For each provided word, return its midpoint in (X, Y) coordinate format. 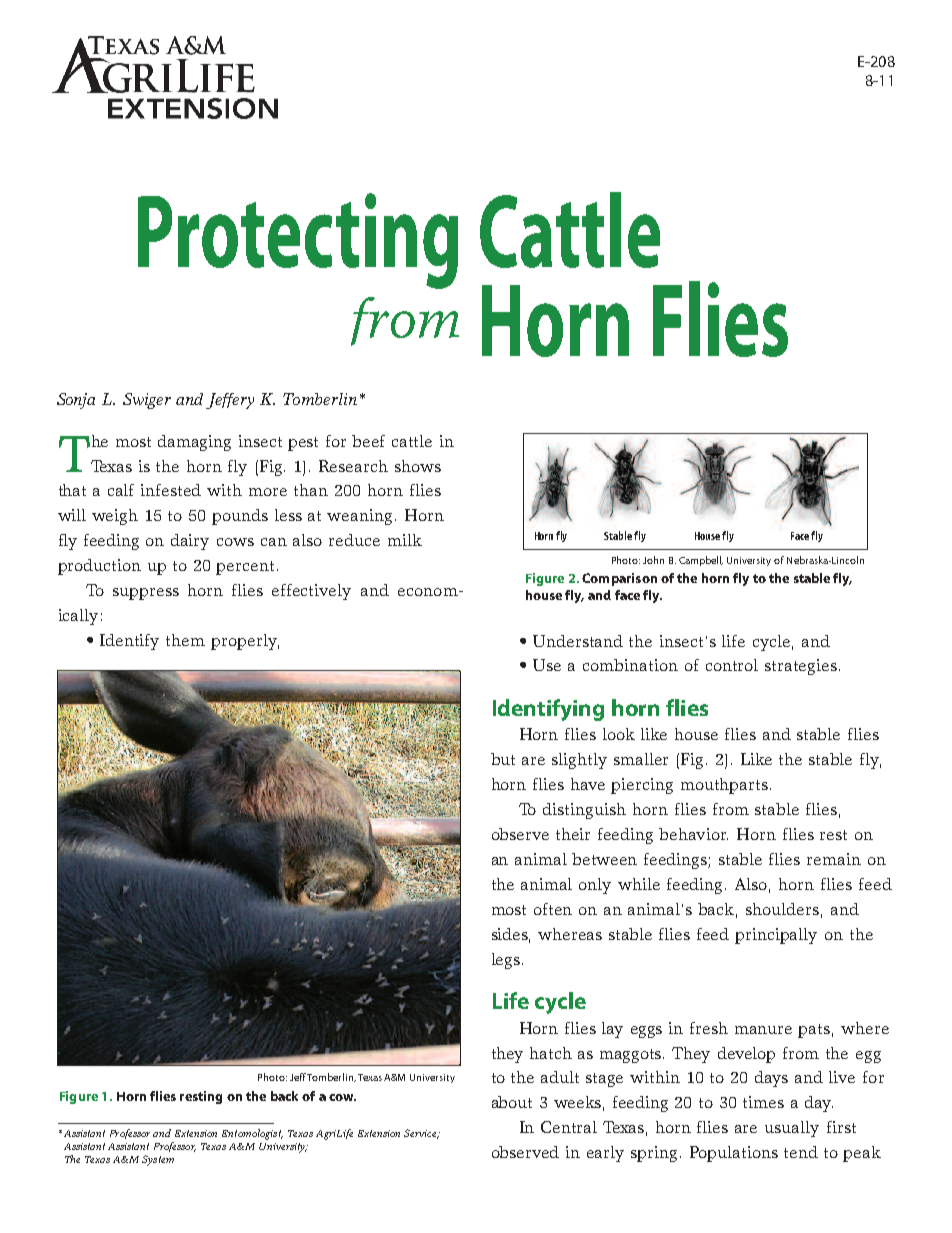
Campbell (701, 561)
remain (834, 859)
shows (418, 466)
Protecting (298, 241)
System (158, 1160)
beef (368, 441)
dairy (190, 542)
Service (421, 1134)
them (185, 640)
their (573, 834)
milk (405, 540)
